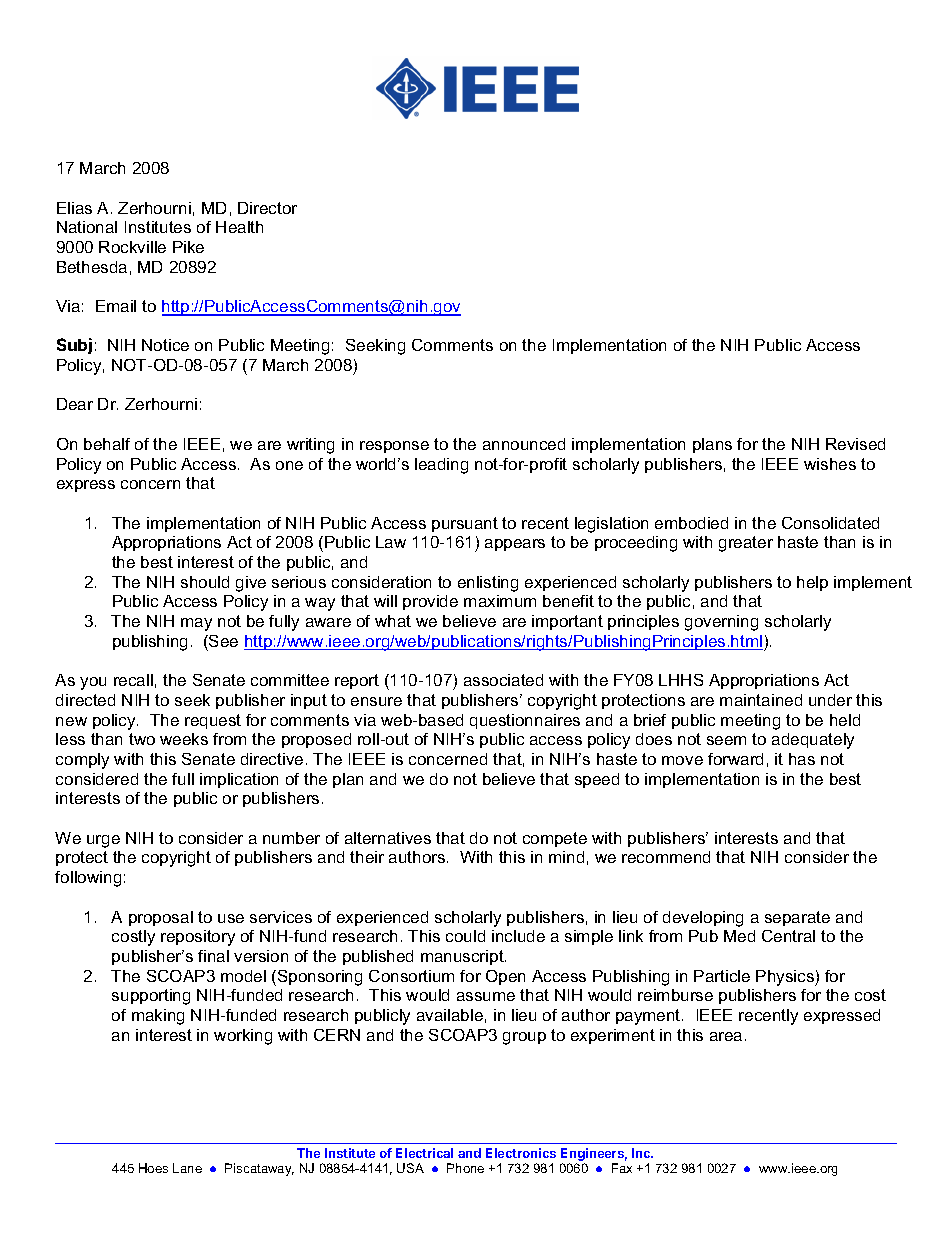 The height and width of the page is (1233, 952). I want to click on Hoes, so click(153, 1168).
